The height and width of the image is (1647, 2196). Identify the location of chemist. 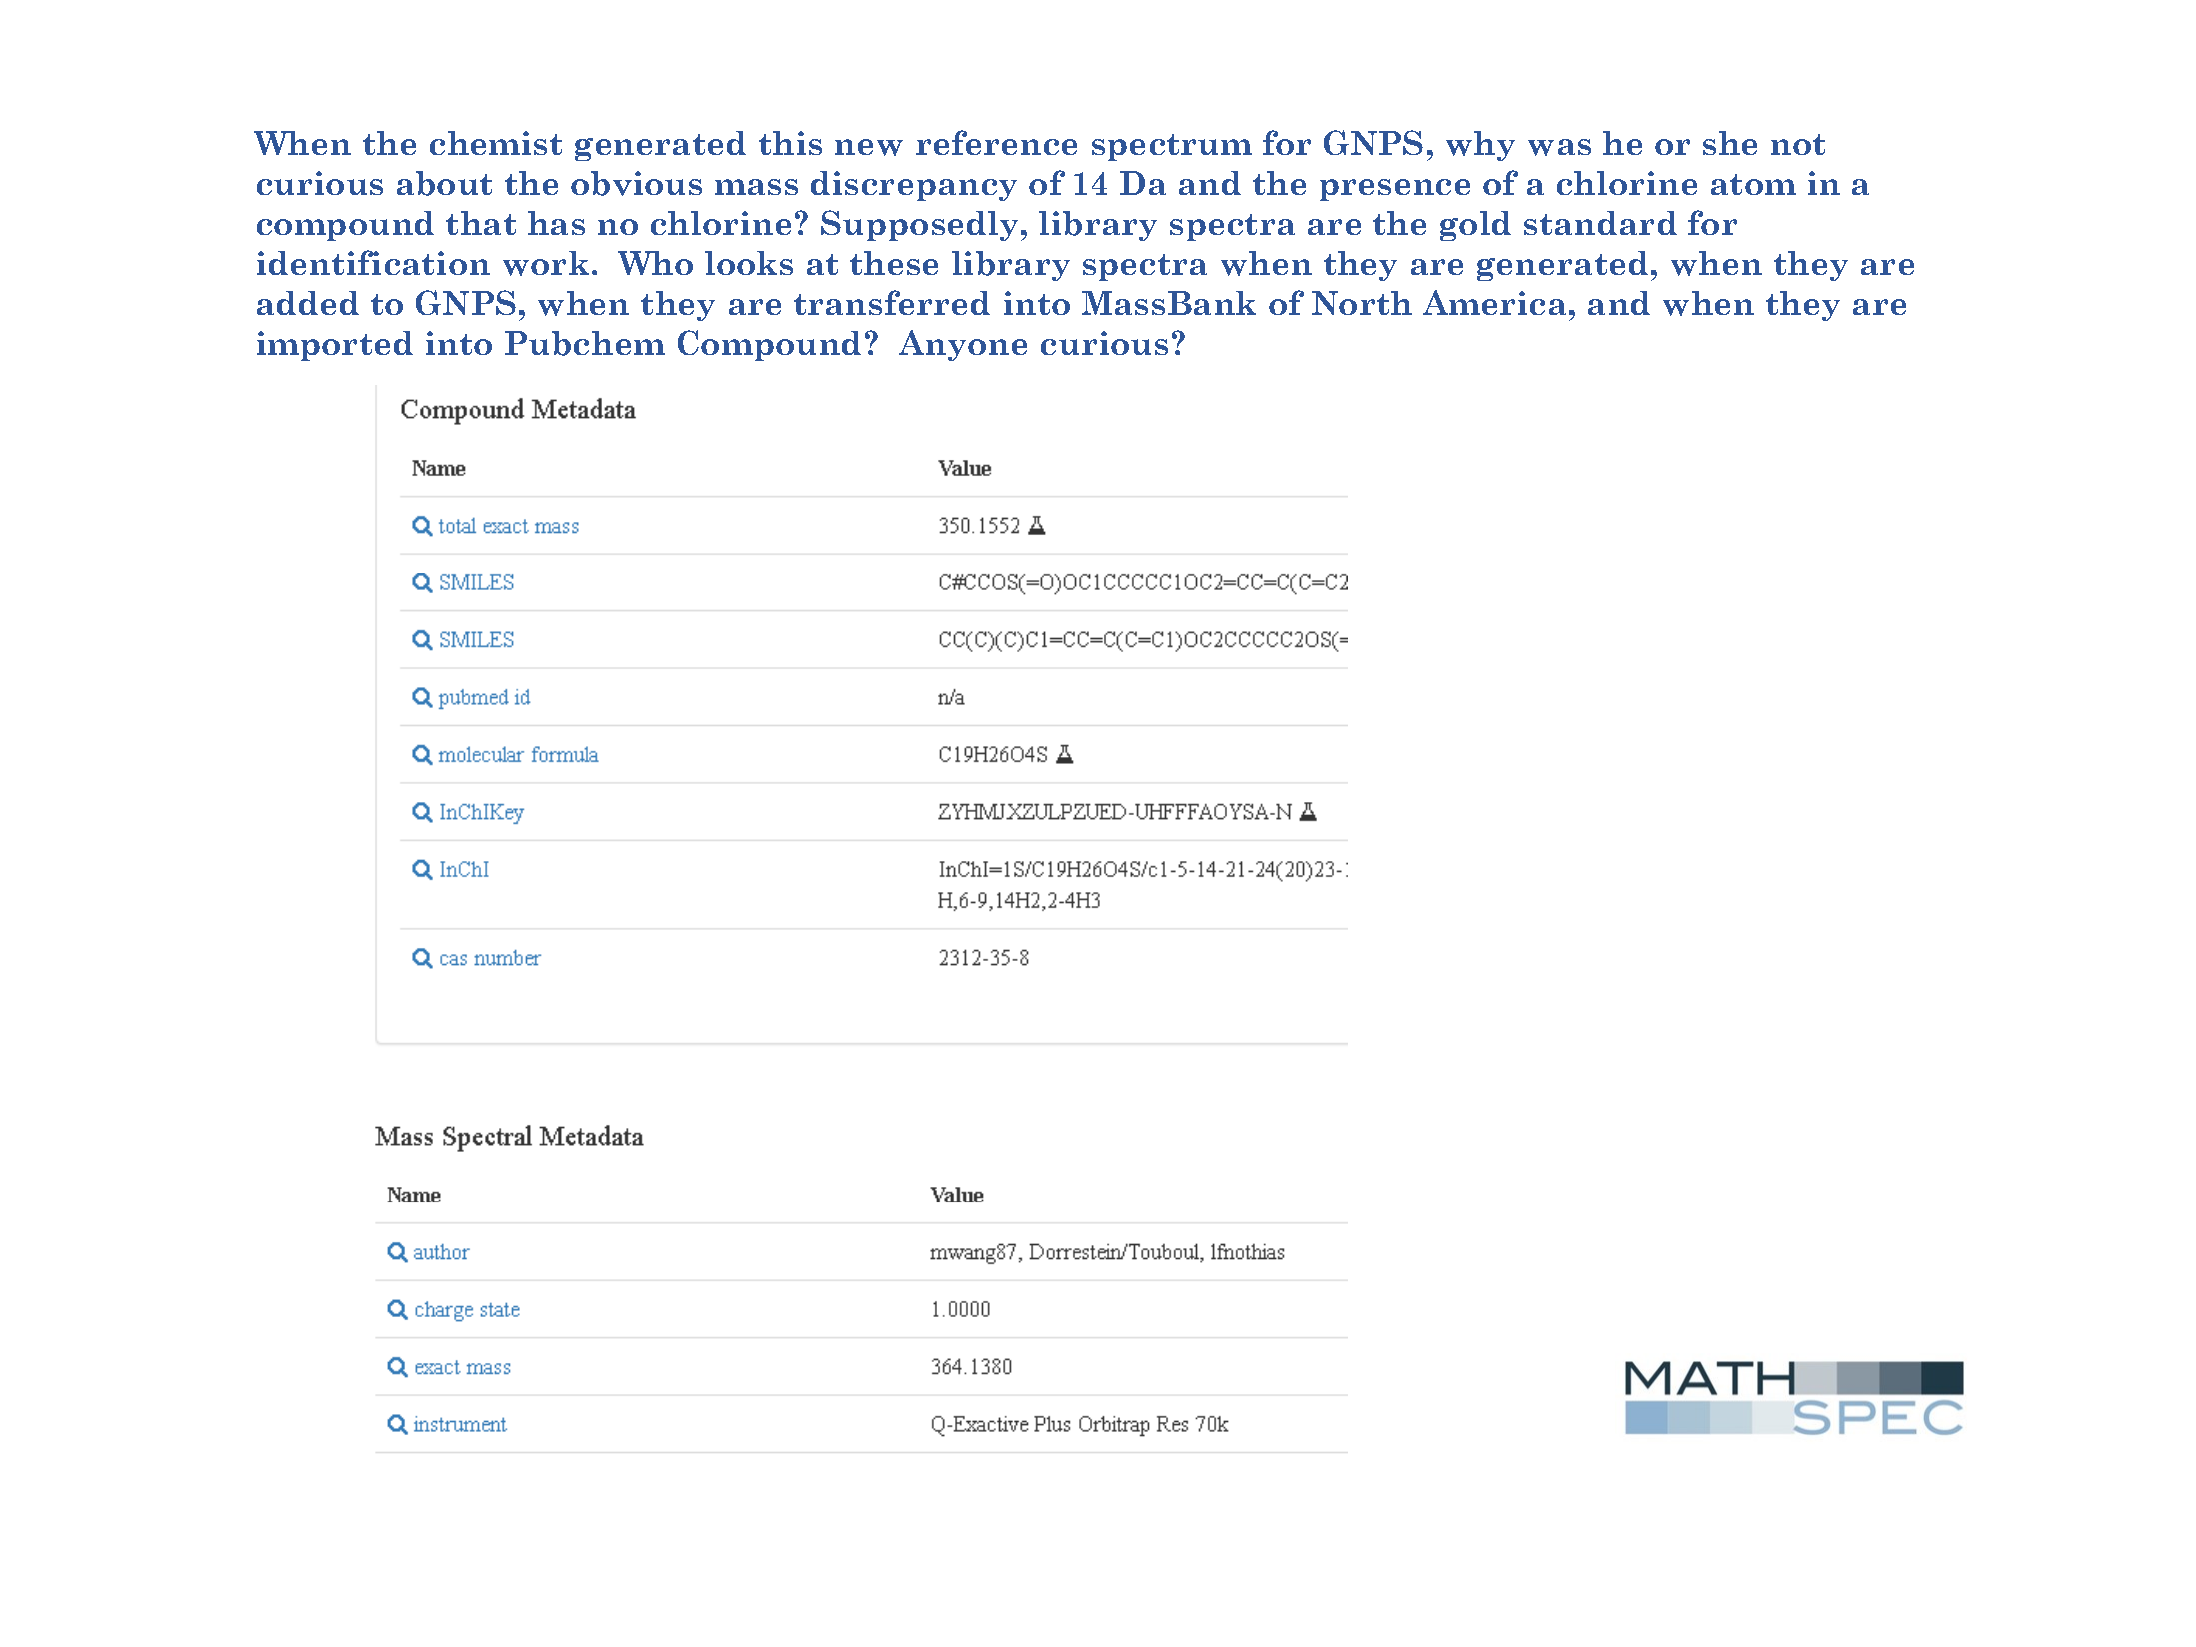
(496, 143).
